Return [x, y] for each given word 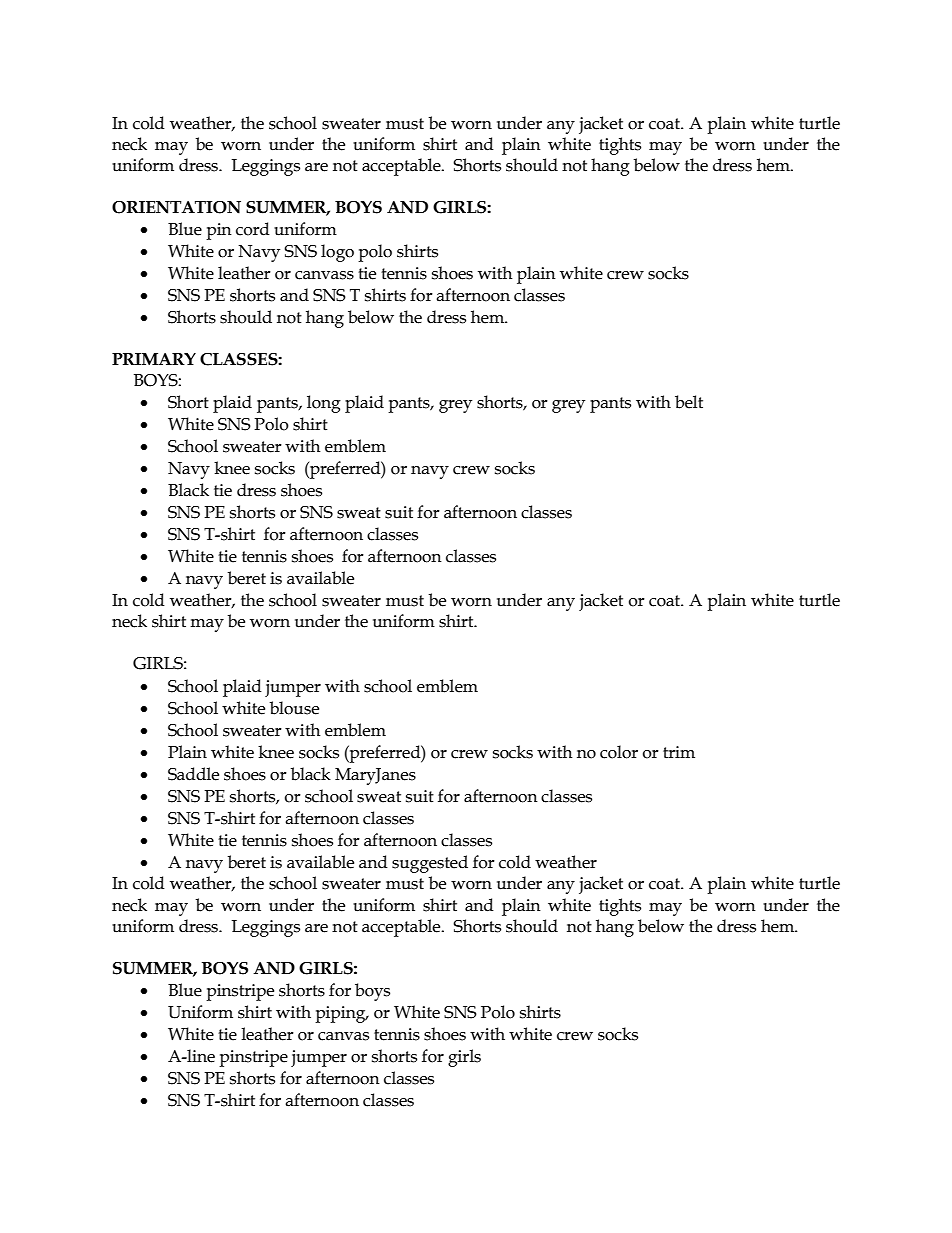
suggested [430, 864]
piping [341, 1014]
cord [253, 229]
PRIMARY [154, 359]
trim [679, 752]
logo [337, 253]
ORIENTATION [176, 207]
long [324, 404]
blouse [294, 708]
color [619, 752]
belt [689, 402]
